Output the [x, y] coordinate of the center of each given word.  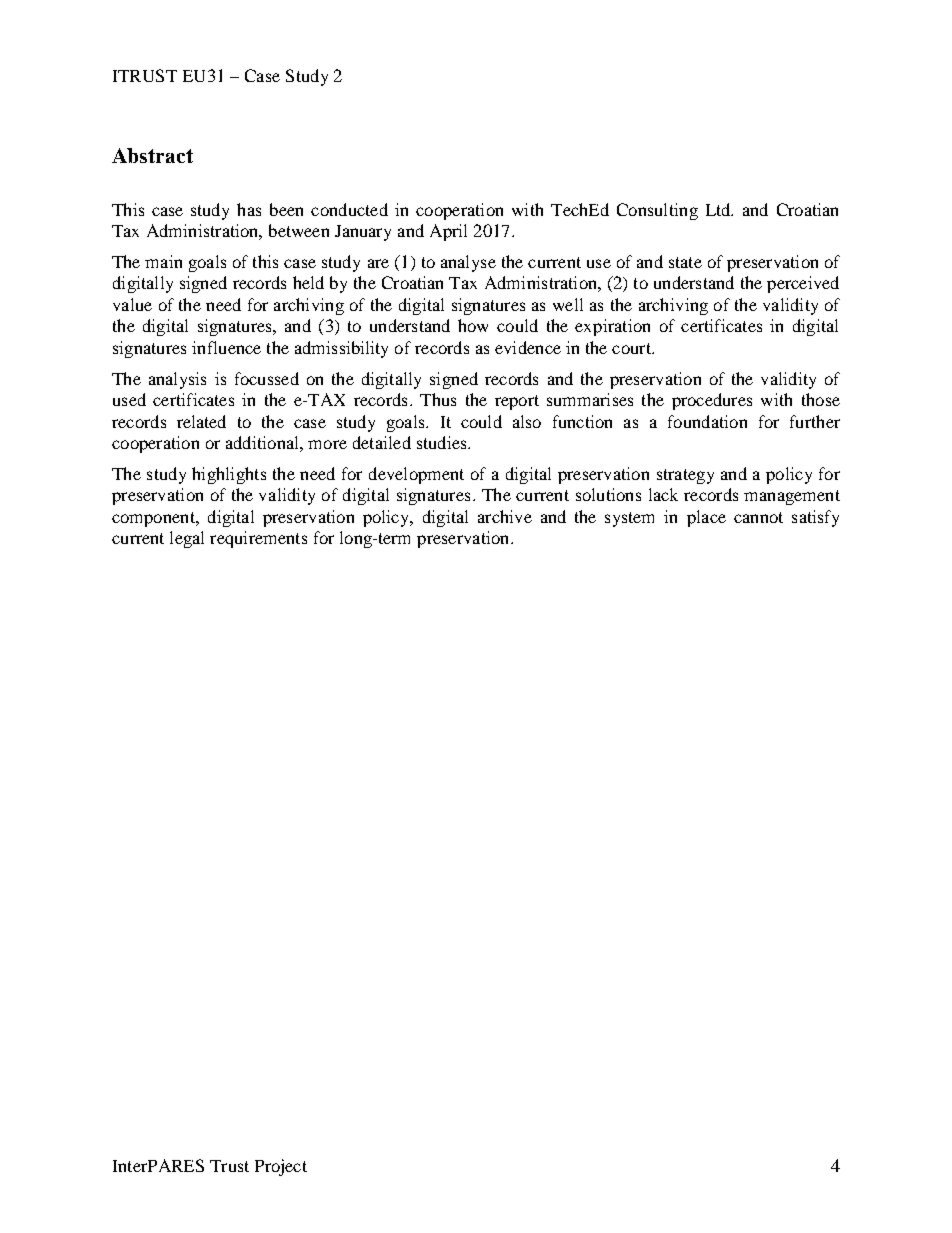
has [249, 209]
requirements [258, 539]
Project [281, 1167]
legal [187, 539]
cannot [758, 517]
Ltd [719, 209]
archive [505, 516]
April [448, 232]
